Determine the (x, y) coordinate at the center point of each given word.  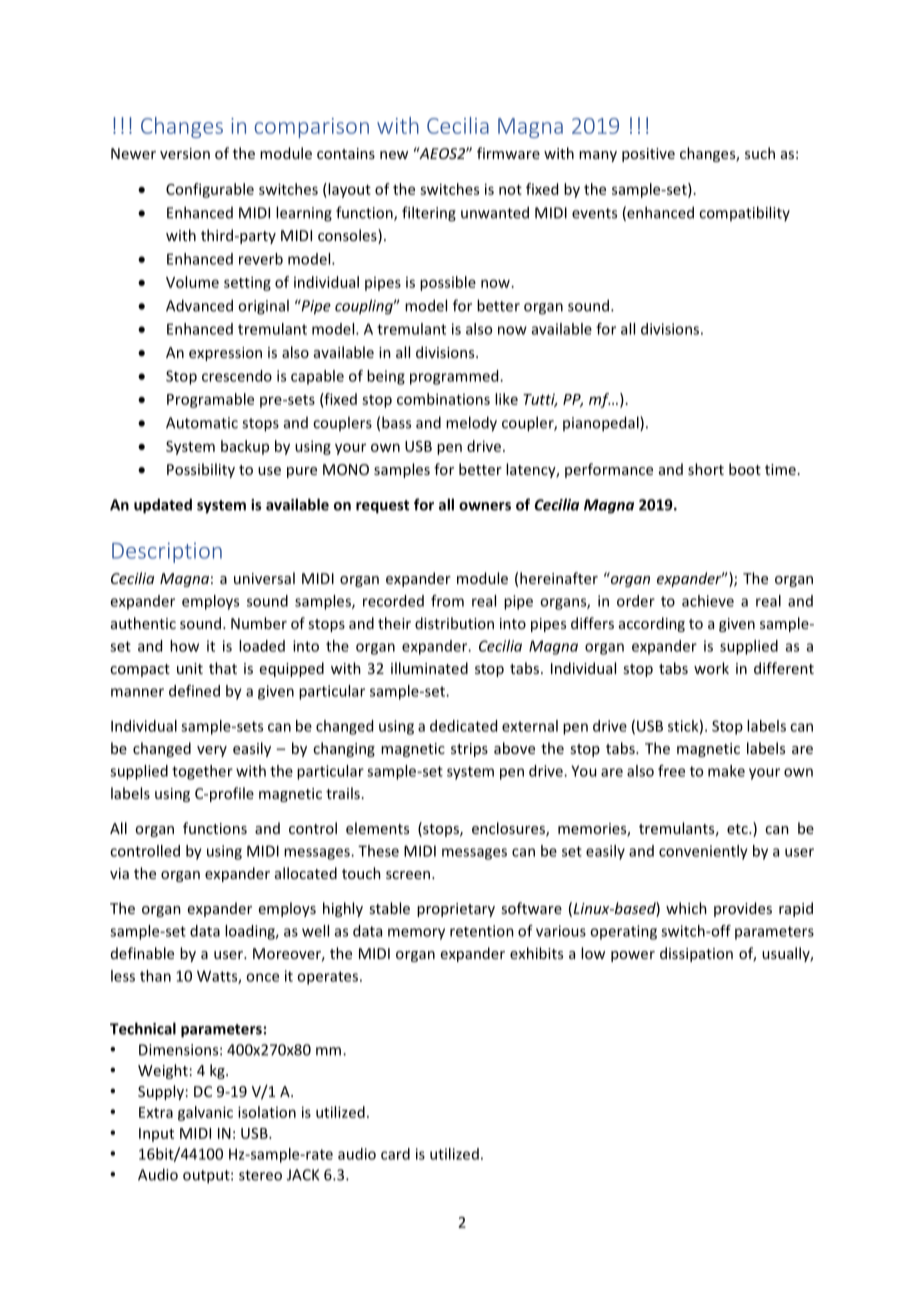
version (185, 153)
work (711, 668)
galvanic (205, 1113)
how (184, 646)
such (760, 153)
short (706, 469)
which (686, 908)
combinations (443, 399)
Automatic (202, 423)
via (119, 873)
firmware (508, 153)
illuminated (429, 668)
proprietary (456, 910)
